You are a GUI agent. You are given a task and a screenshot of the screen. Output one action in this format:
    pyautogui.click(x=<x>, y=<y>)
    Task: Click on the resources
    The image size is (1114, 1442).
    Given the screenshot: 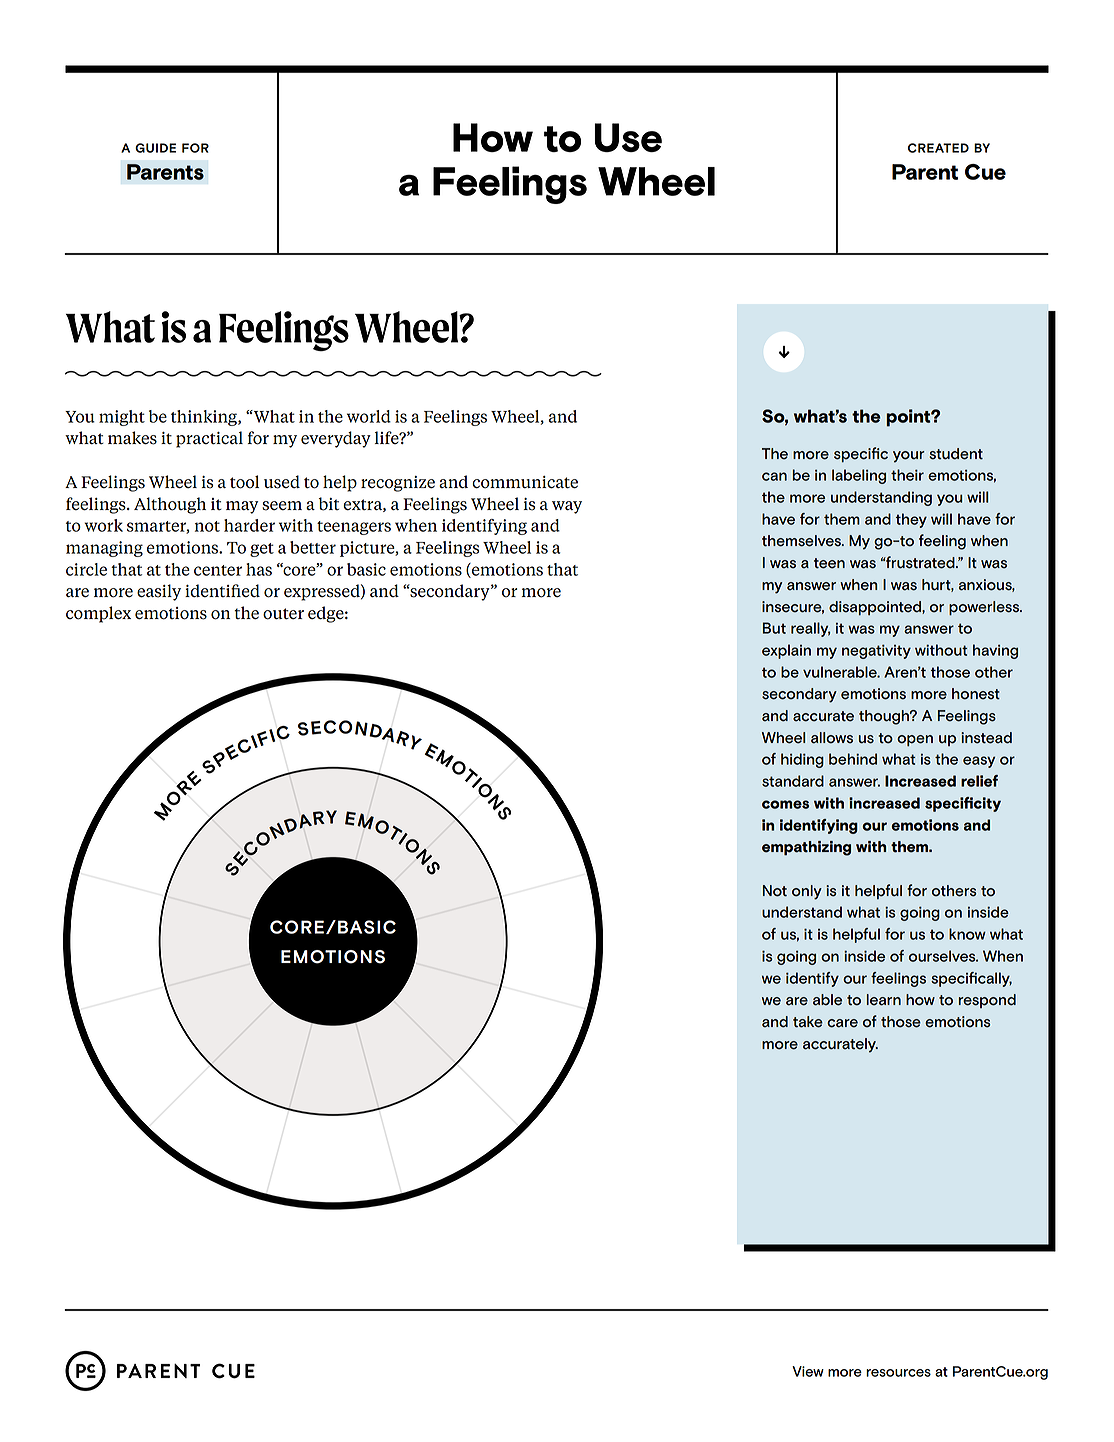 What is the action you would take?
    pyautogui.click(x=898, y=1373)
